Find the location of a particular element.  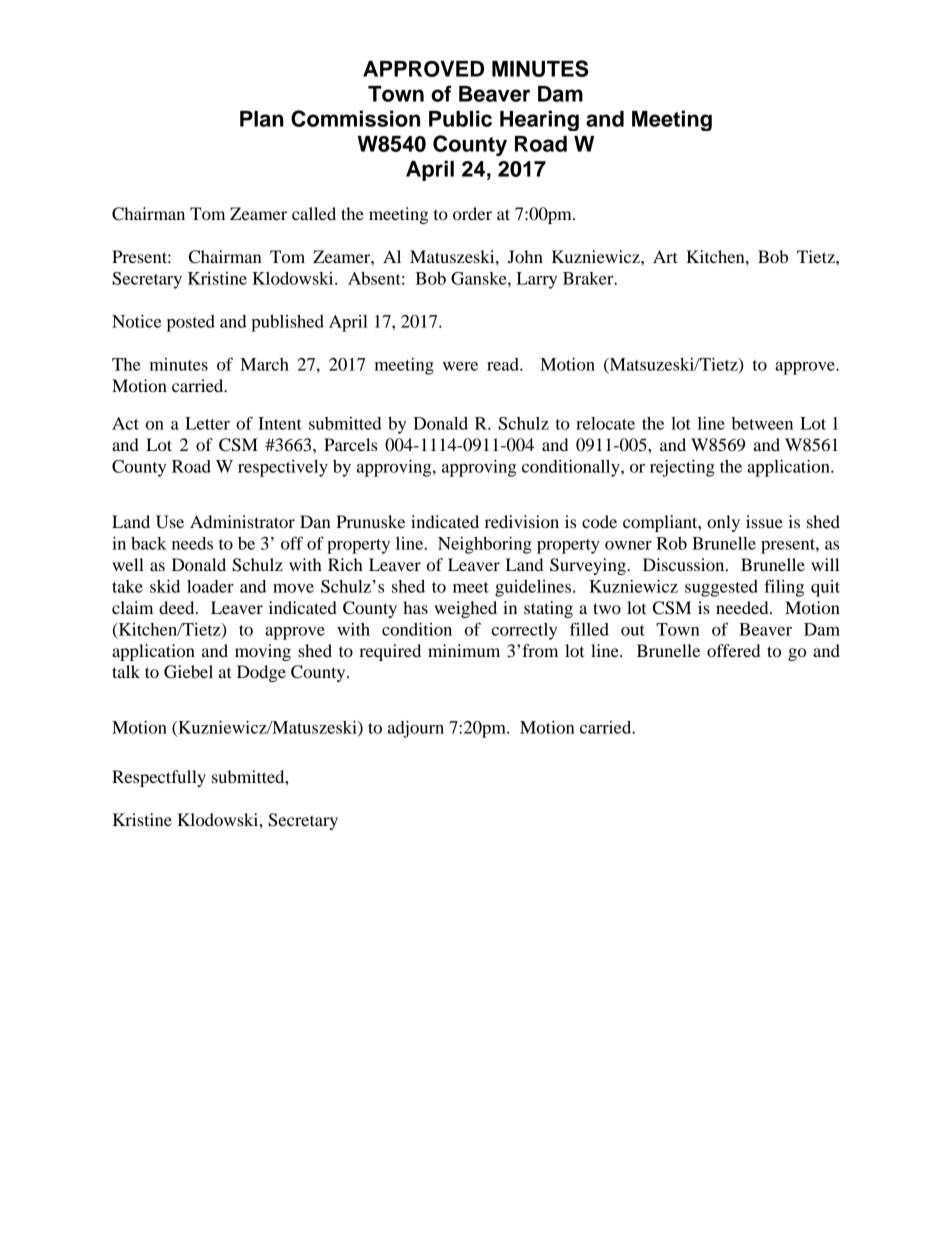

between is located at coordinates (762, 423).
